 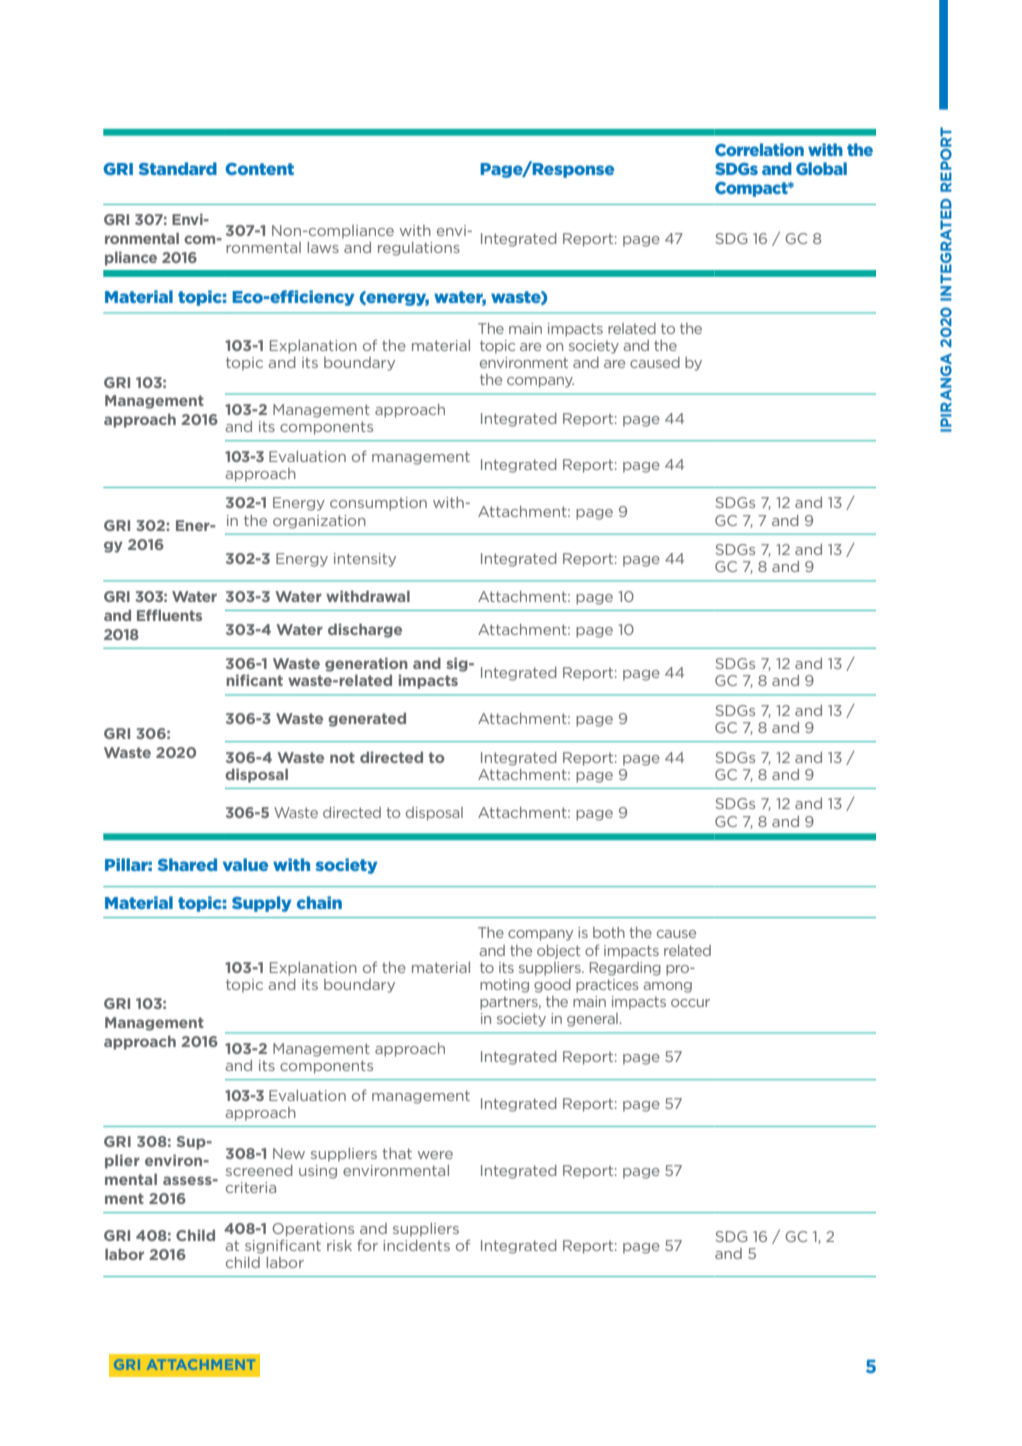 I want to click on incidents, so click(x=416, y=1245).
